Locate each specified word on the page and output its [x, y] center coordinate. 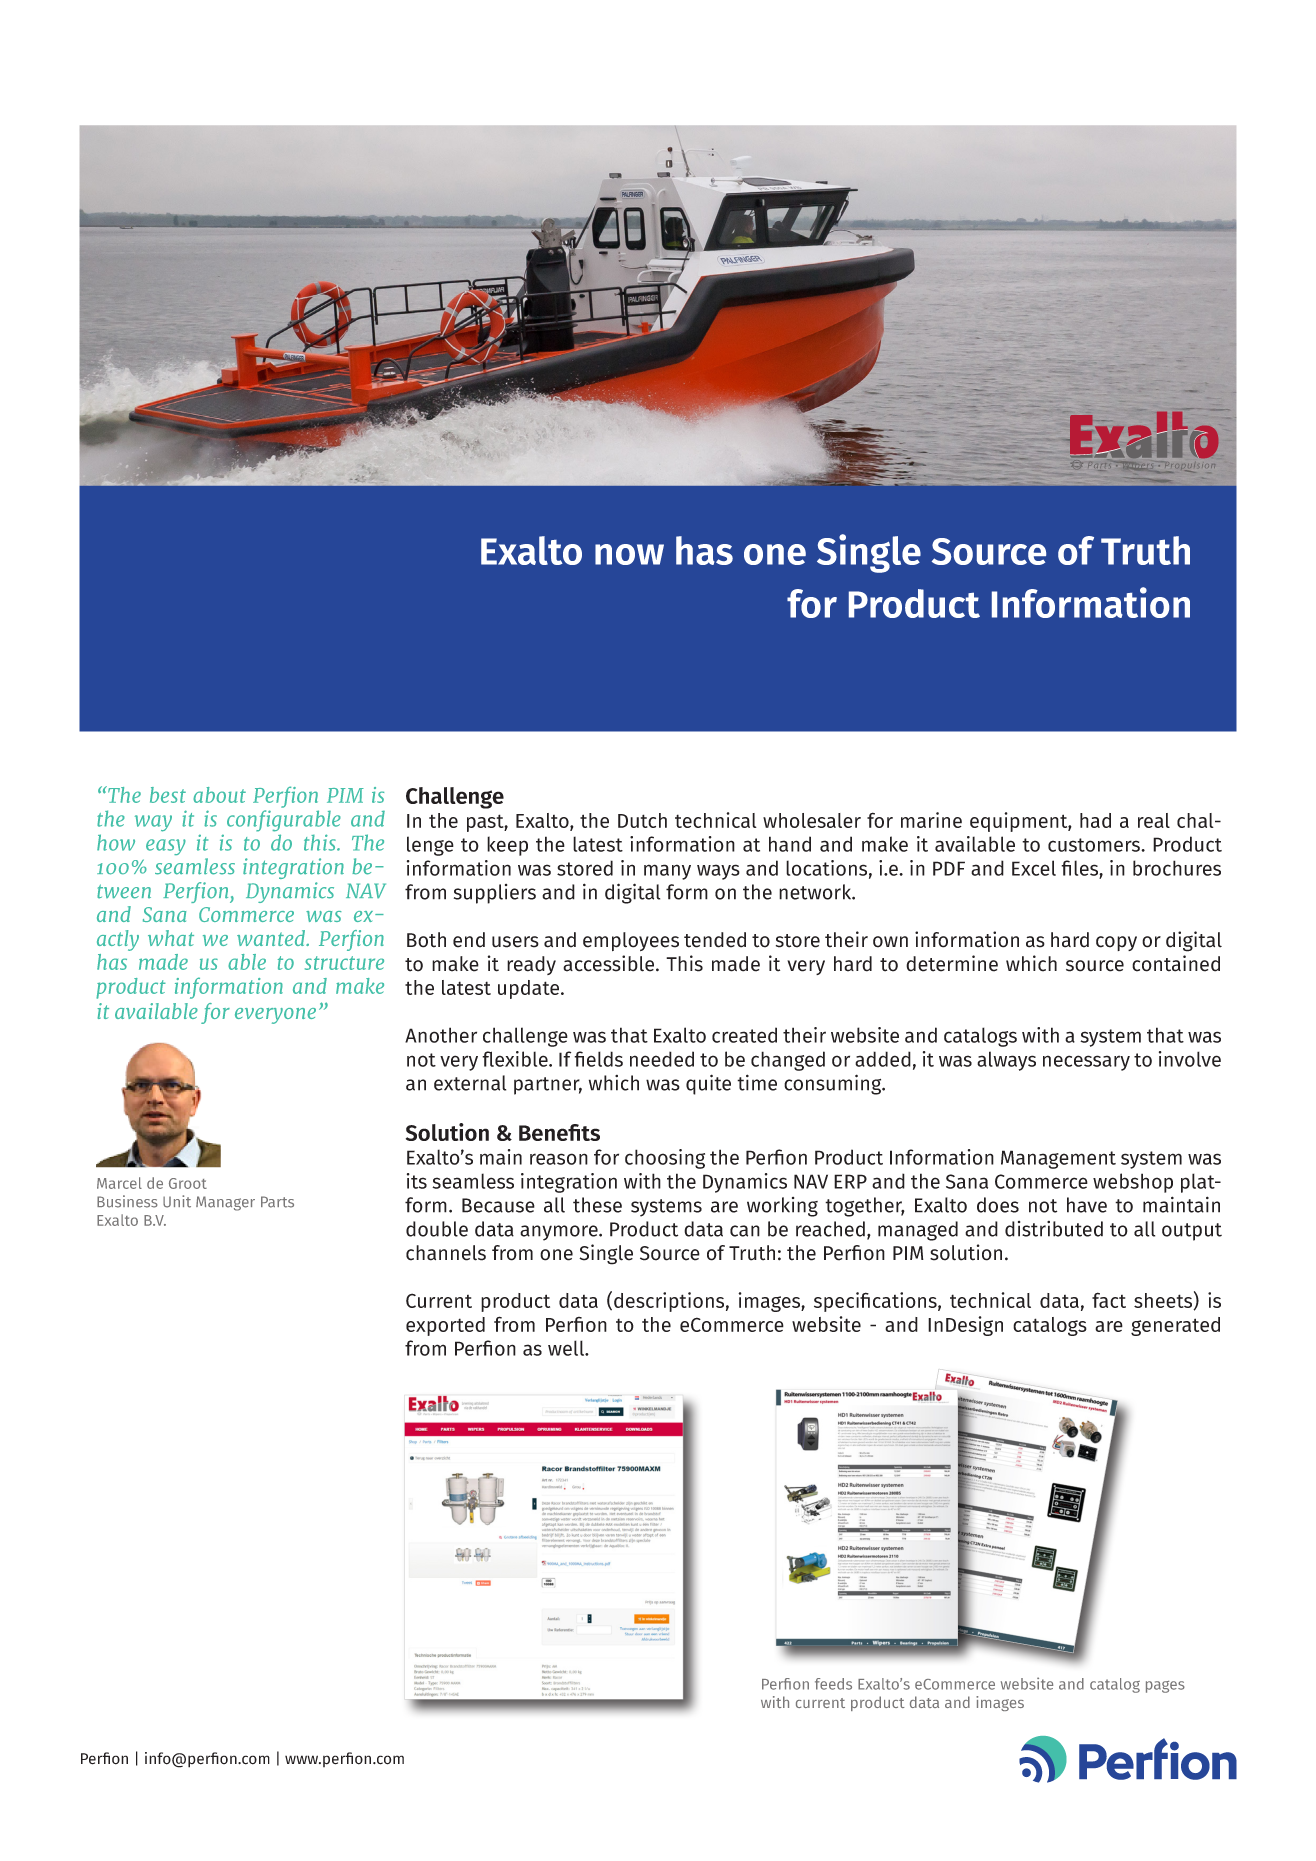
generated [1175, 1326]
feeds [833, 1684]
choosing [665, 1159]
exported [445, 1326]
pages [1165, 1687]
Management [1058, 1159]
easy [166, 847]
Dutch [642, 820]
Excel [1034, 868]
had [1095, 820]
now [629, 554]
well [567, 1348]
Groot [188, 1183]
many [667, 872]
